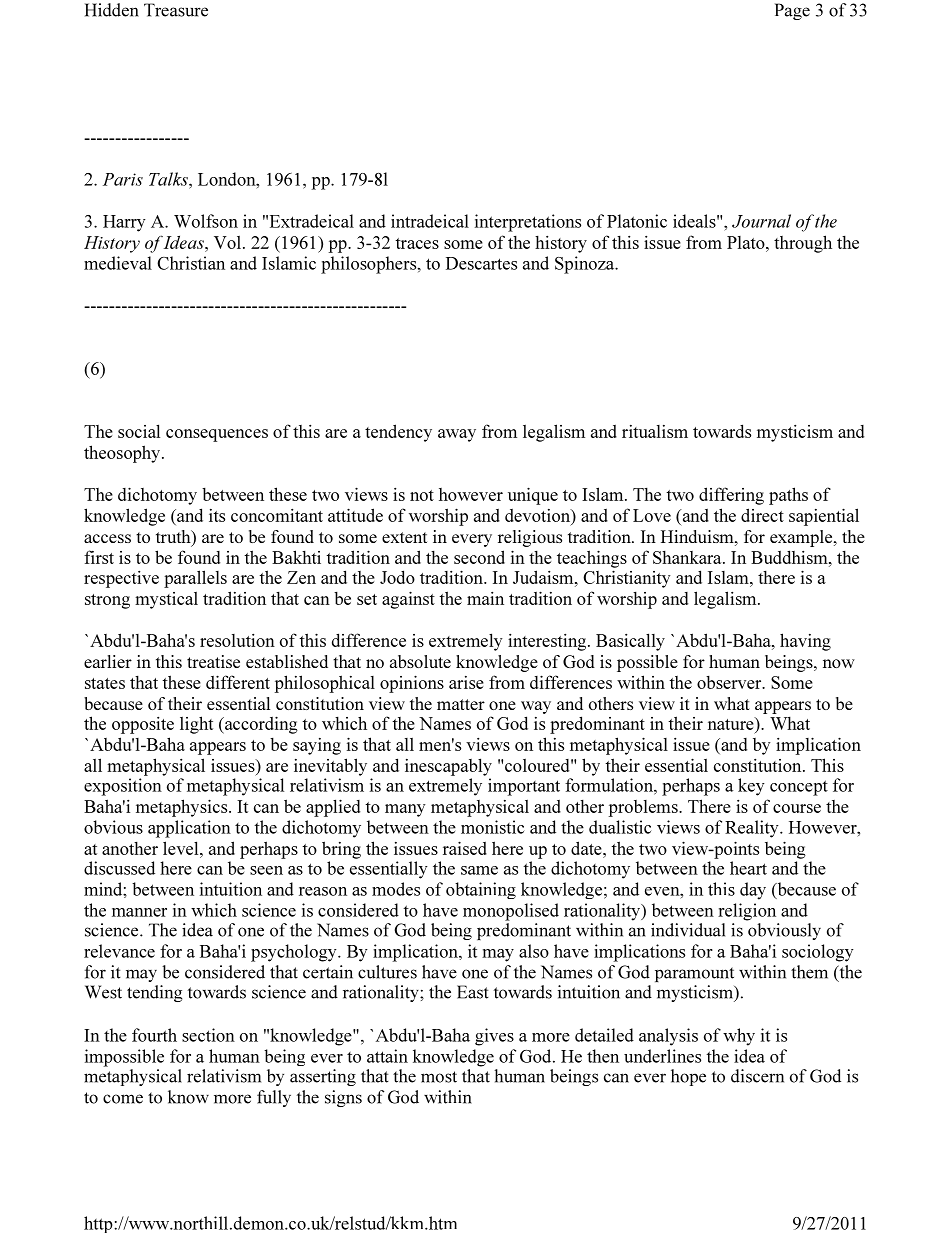  Describe the element at coordinates (183, 808) in the screenshot. I see `metaphysics` at that location.
